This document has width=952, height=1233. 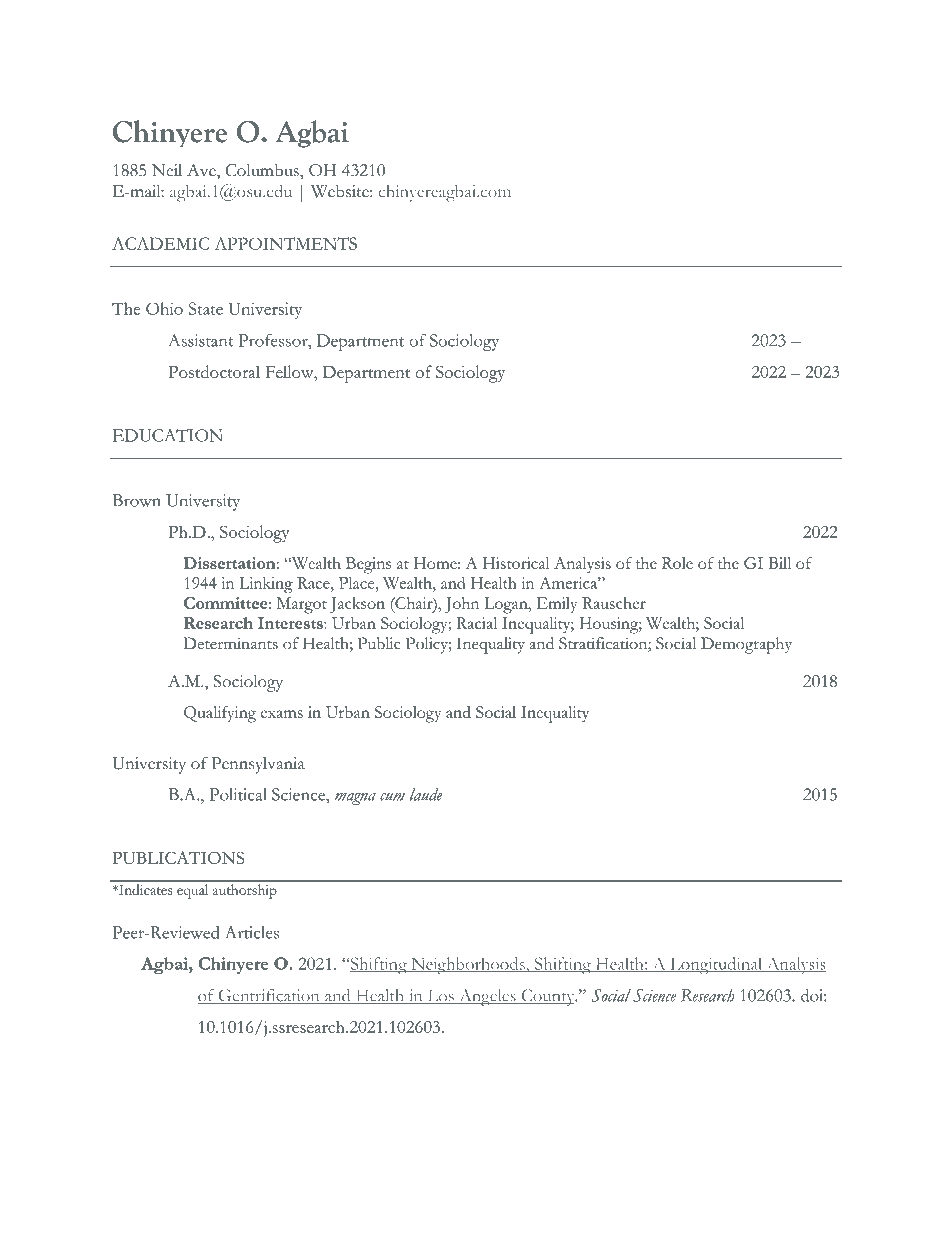 What do you see at coordinates (286, 243) in the document?
I see `APPOINTMENTS` at bounding box center [286, 243].
